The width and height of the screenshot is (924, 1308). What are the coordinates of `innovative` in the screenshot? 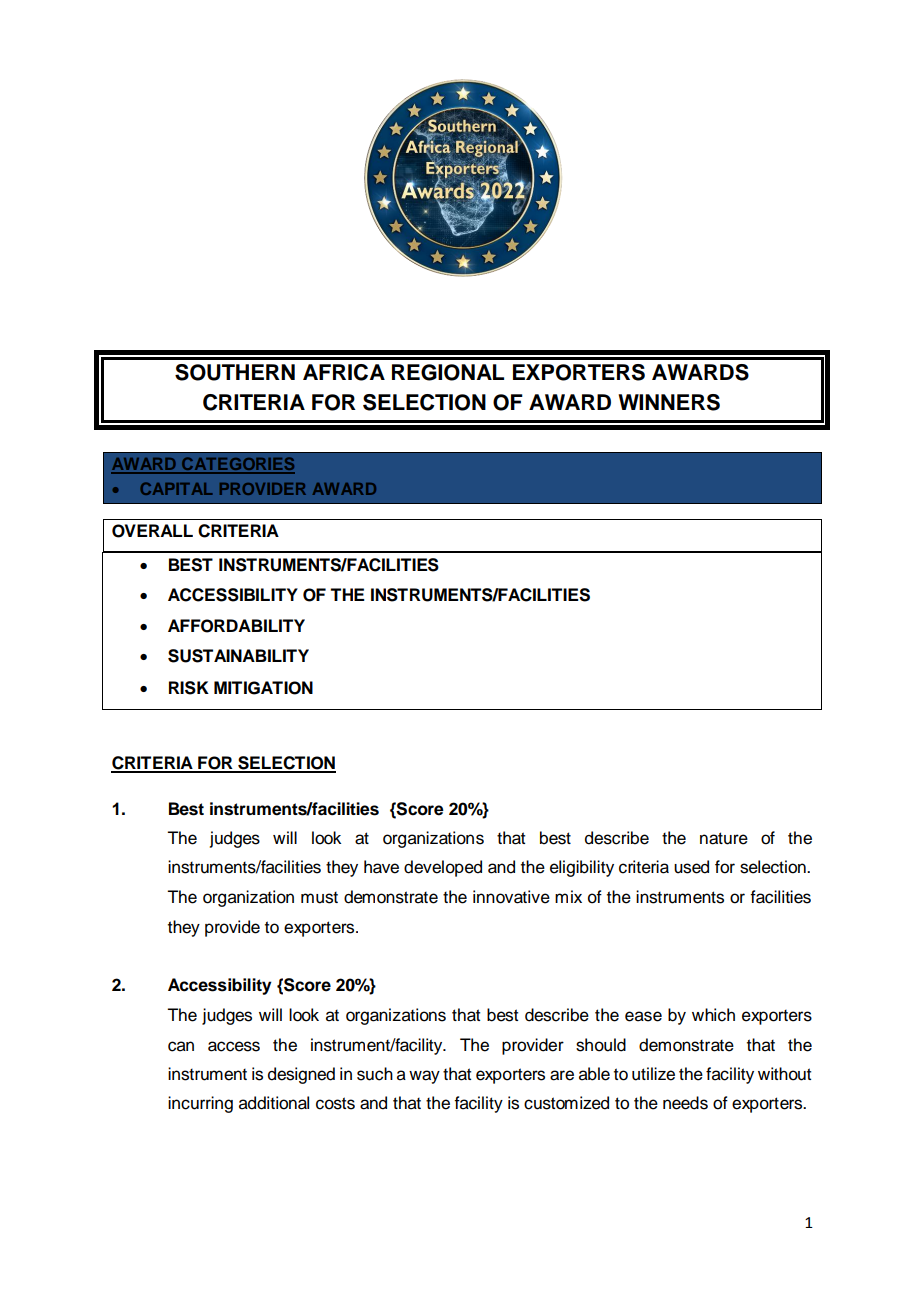 It's located at (511, 897).
